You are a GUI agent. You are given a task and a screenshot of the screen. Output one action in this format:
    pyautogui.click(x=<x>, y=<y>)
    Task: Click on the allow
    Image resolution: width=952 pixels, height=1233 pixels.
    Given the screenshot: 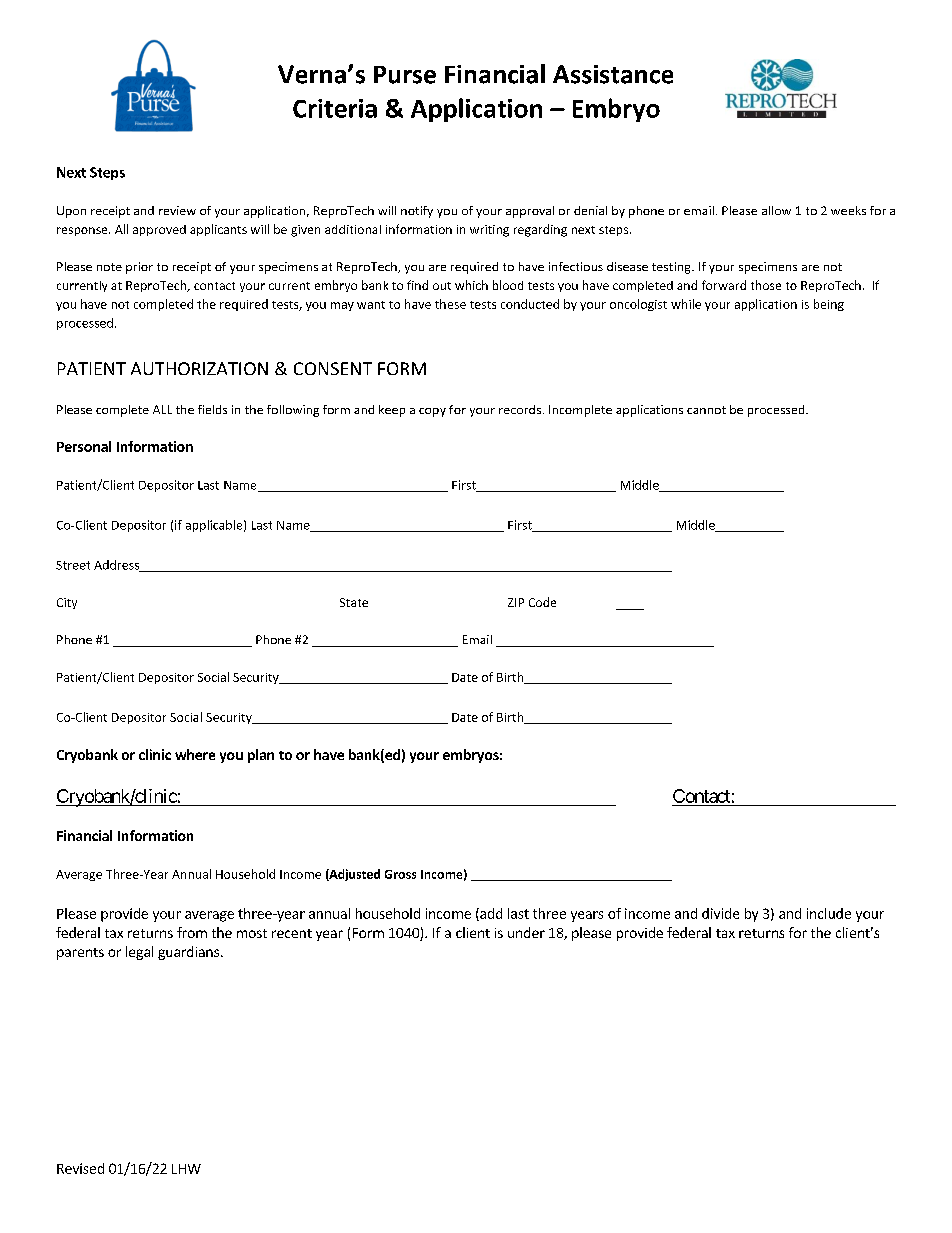 What is the action you would take?
    pyautogui.click(x=776, y=210)
